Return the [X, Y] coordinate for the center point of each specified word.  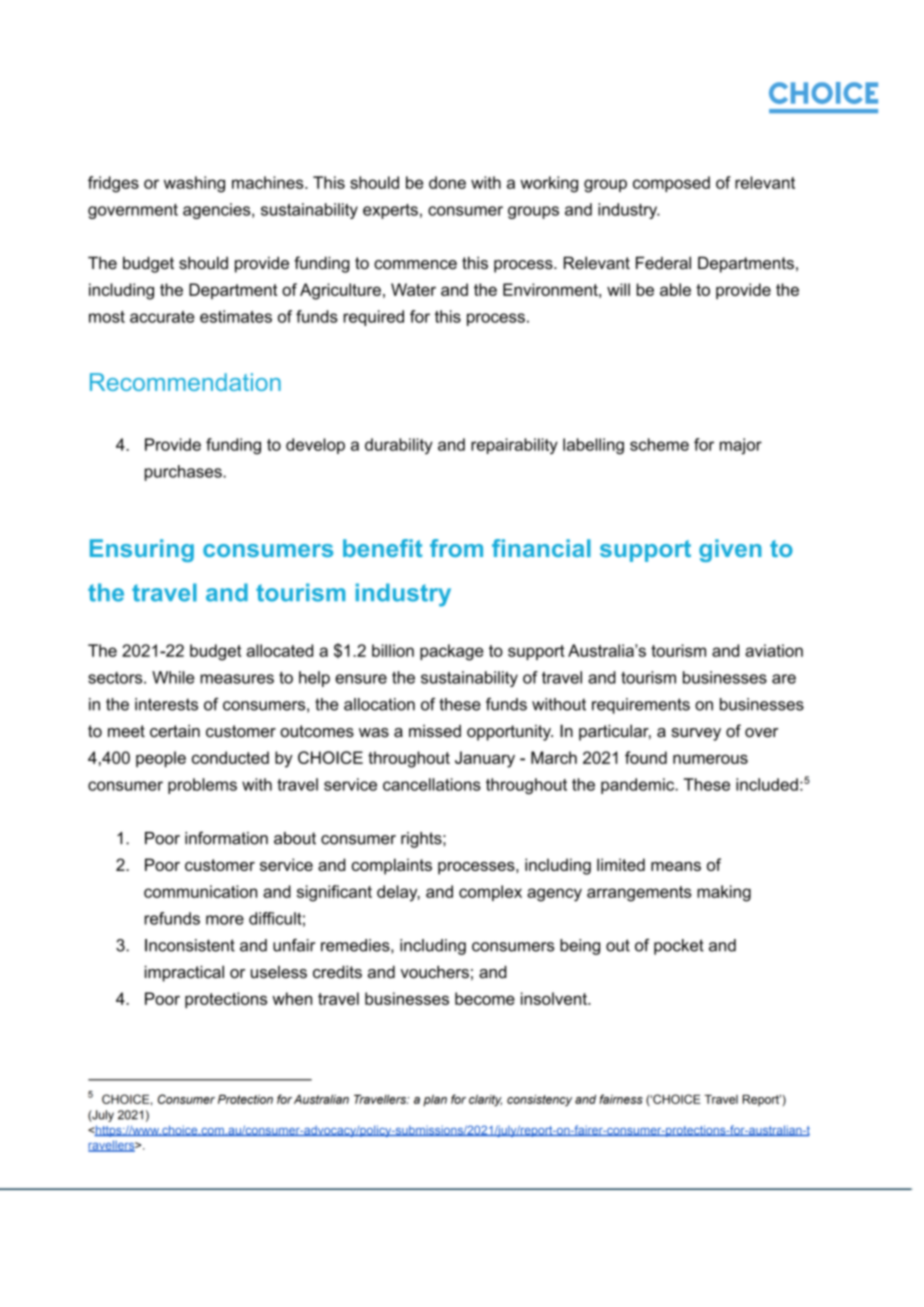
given [730, 550]
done [447, 182]
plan [435, 1100]
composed [671, 184]
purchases [184, 473]
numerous [710, 759]
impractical [184, 973]
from [456, 548]
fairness [621, 1099]
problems [202, 786]
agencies [218, 211]
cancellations [432, 784]
